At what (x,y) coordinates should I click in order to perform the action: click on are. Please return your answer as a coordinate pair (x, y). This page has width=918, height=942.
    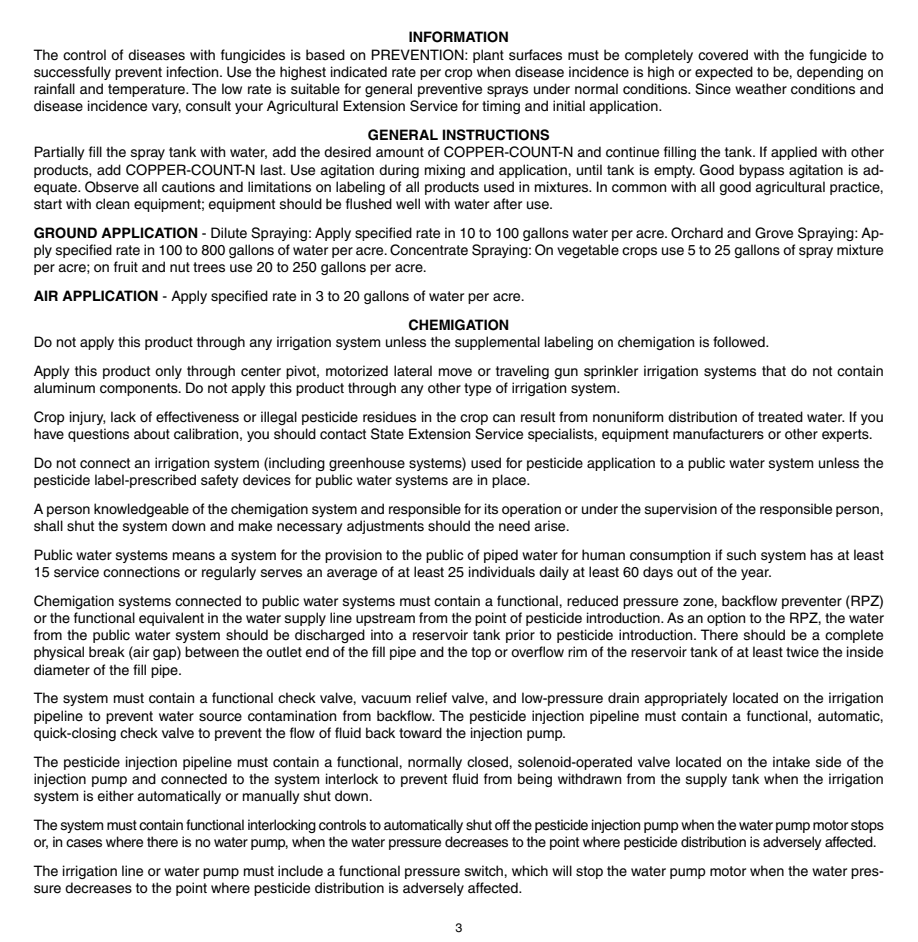
    Looking at the image, I should click on (462, 481).
